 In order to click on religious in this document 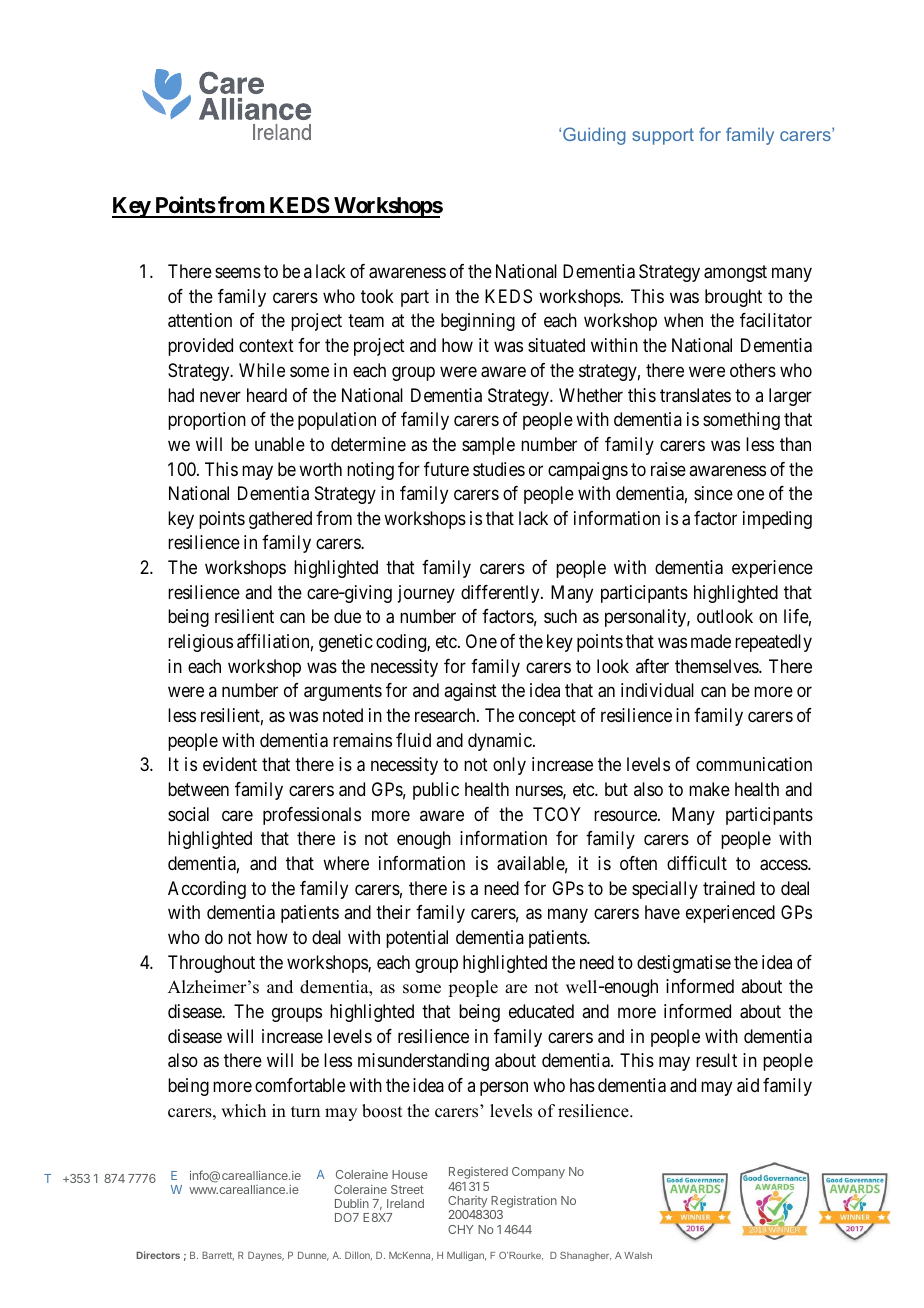, I will do `click(200, 643)`.
